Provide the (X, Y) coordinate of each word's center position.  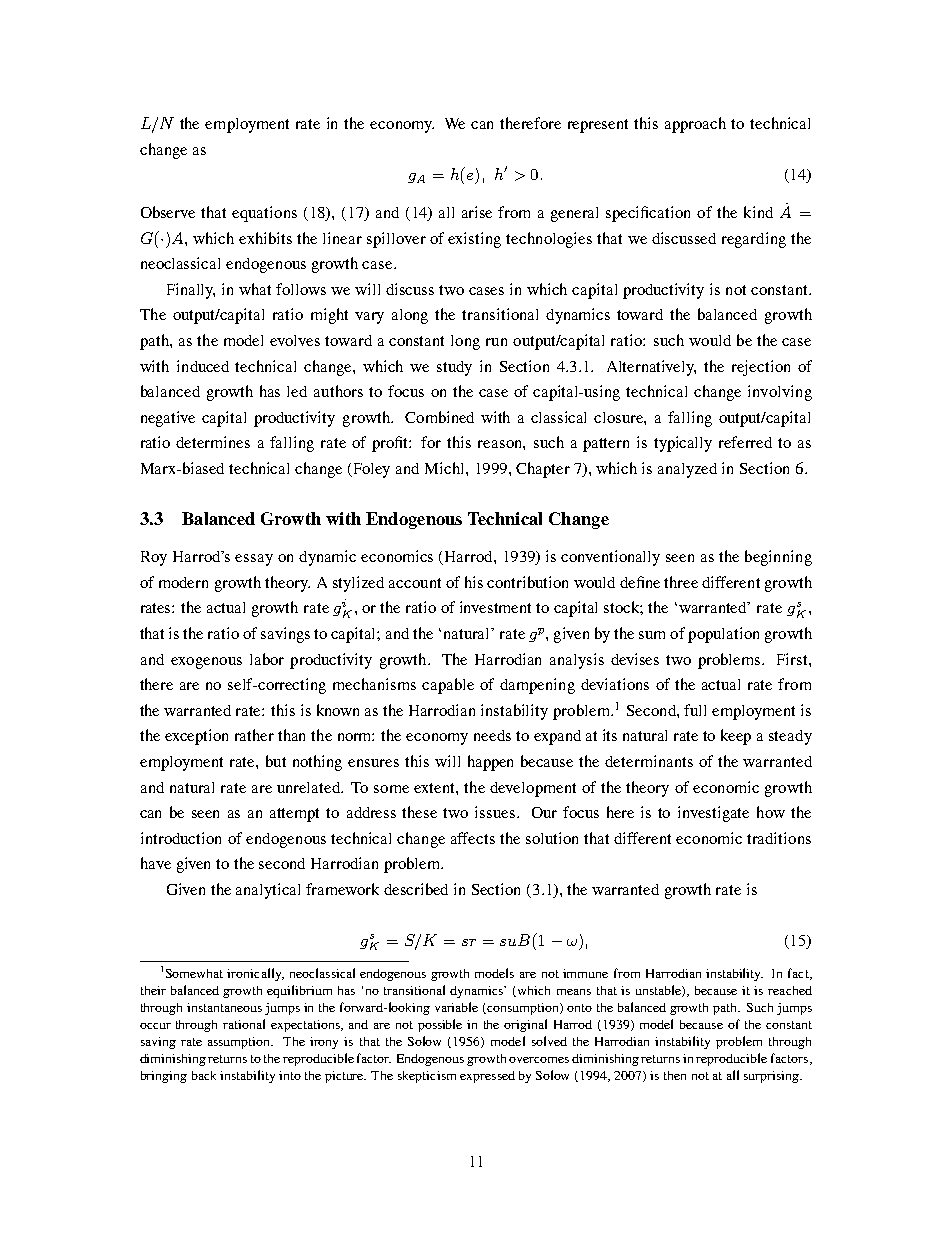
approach (695, 125)
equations (264, 214)
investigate (713, 814)
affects (473, 838)
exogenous (206, 663)
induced (203, 366)
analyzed (687, 470)
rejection (761, 368)
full (695, 710)
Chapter (543, 470)
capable (448, 686)
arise (477, 212)
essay (254, 560)
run (496, 342)
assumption (240, 1043)
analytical (268, 891)
